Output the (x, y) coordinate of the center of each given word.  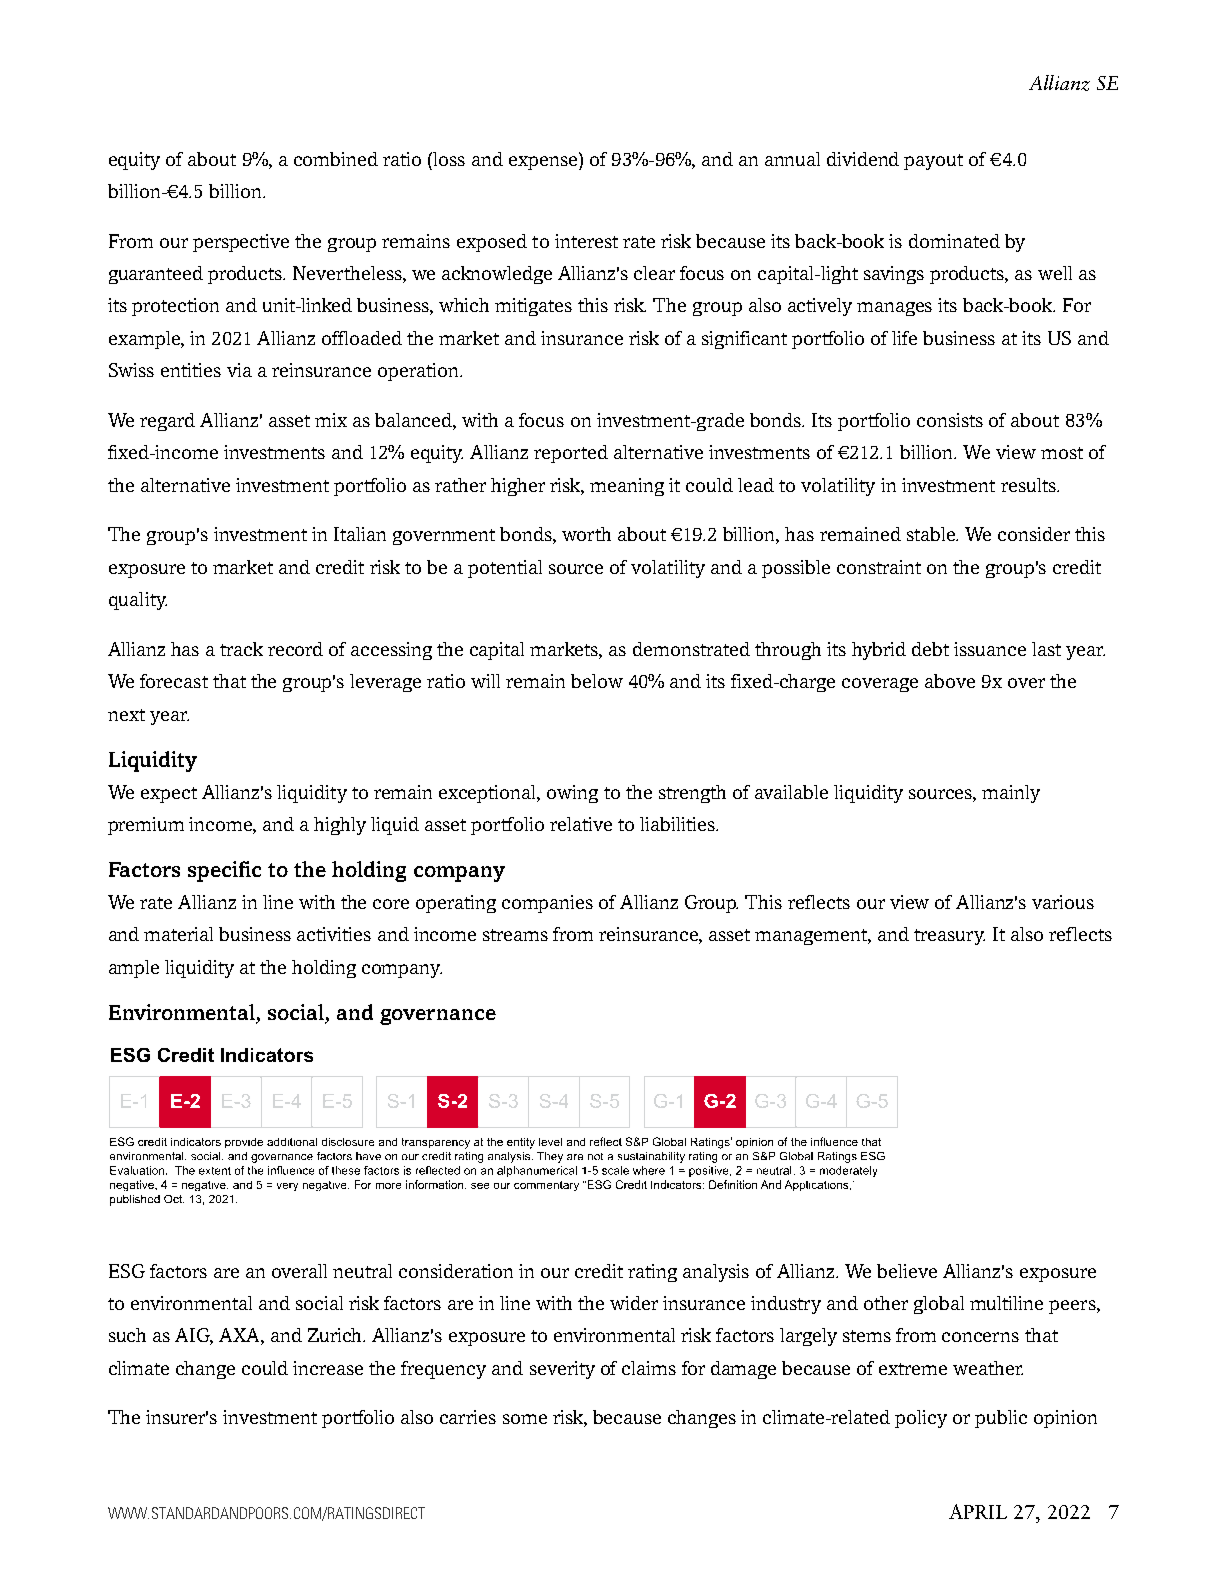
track (241, 649)
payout (933, 162)
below (597, 681)
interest (586, 241)
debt (930, 649)
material (178, 934)
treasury (949, 937)
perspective (241, 243)
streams (515, 935)
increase (328, 1368)
